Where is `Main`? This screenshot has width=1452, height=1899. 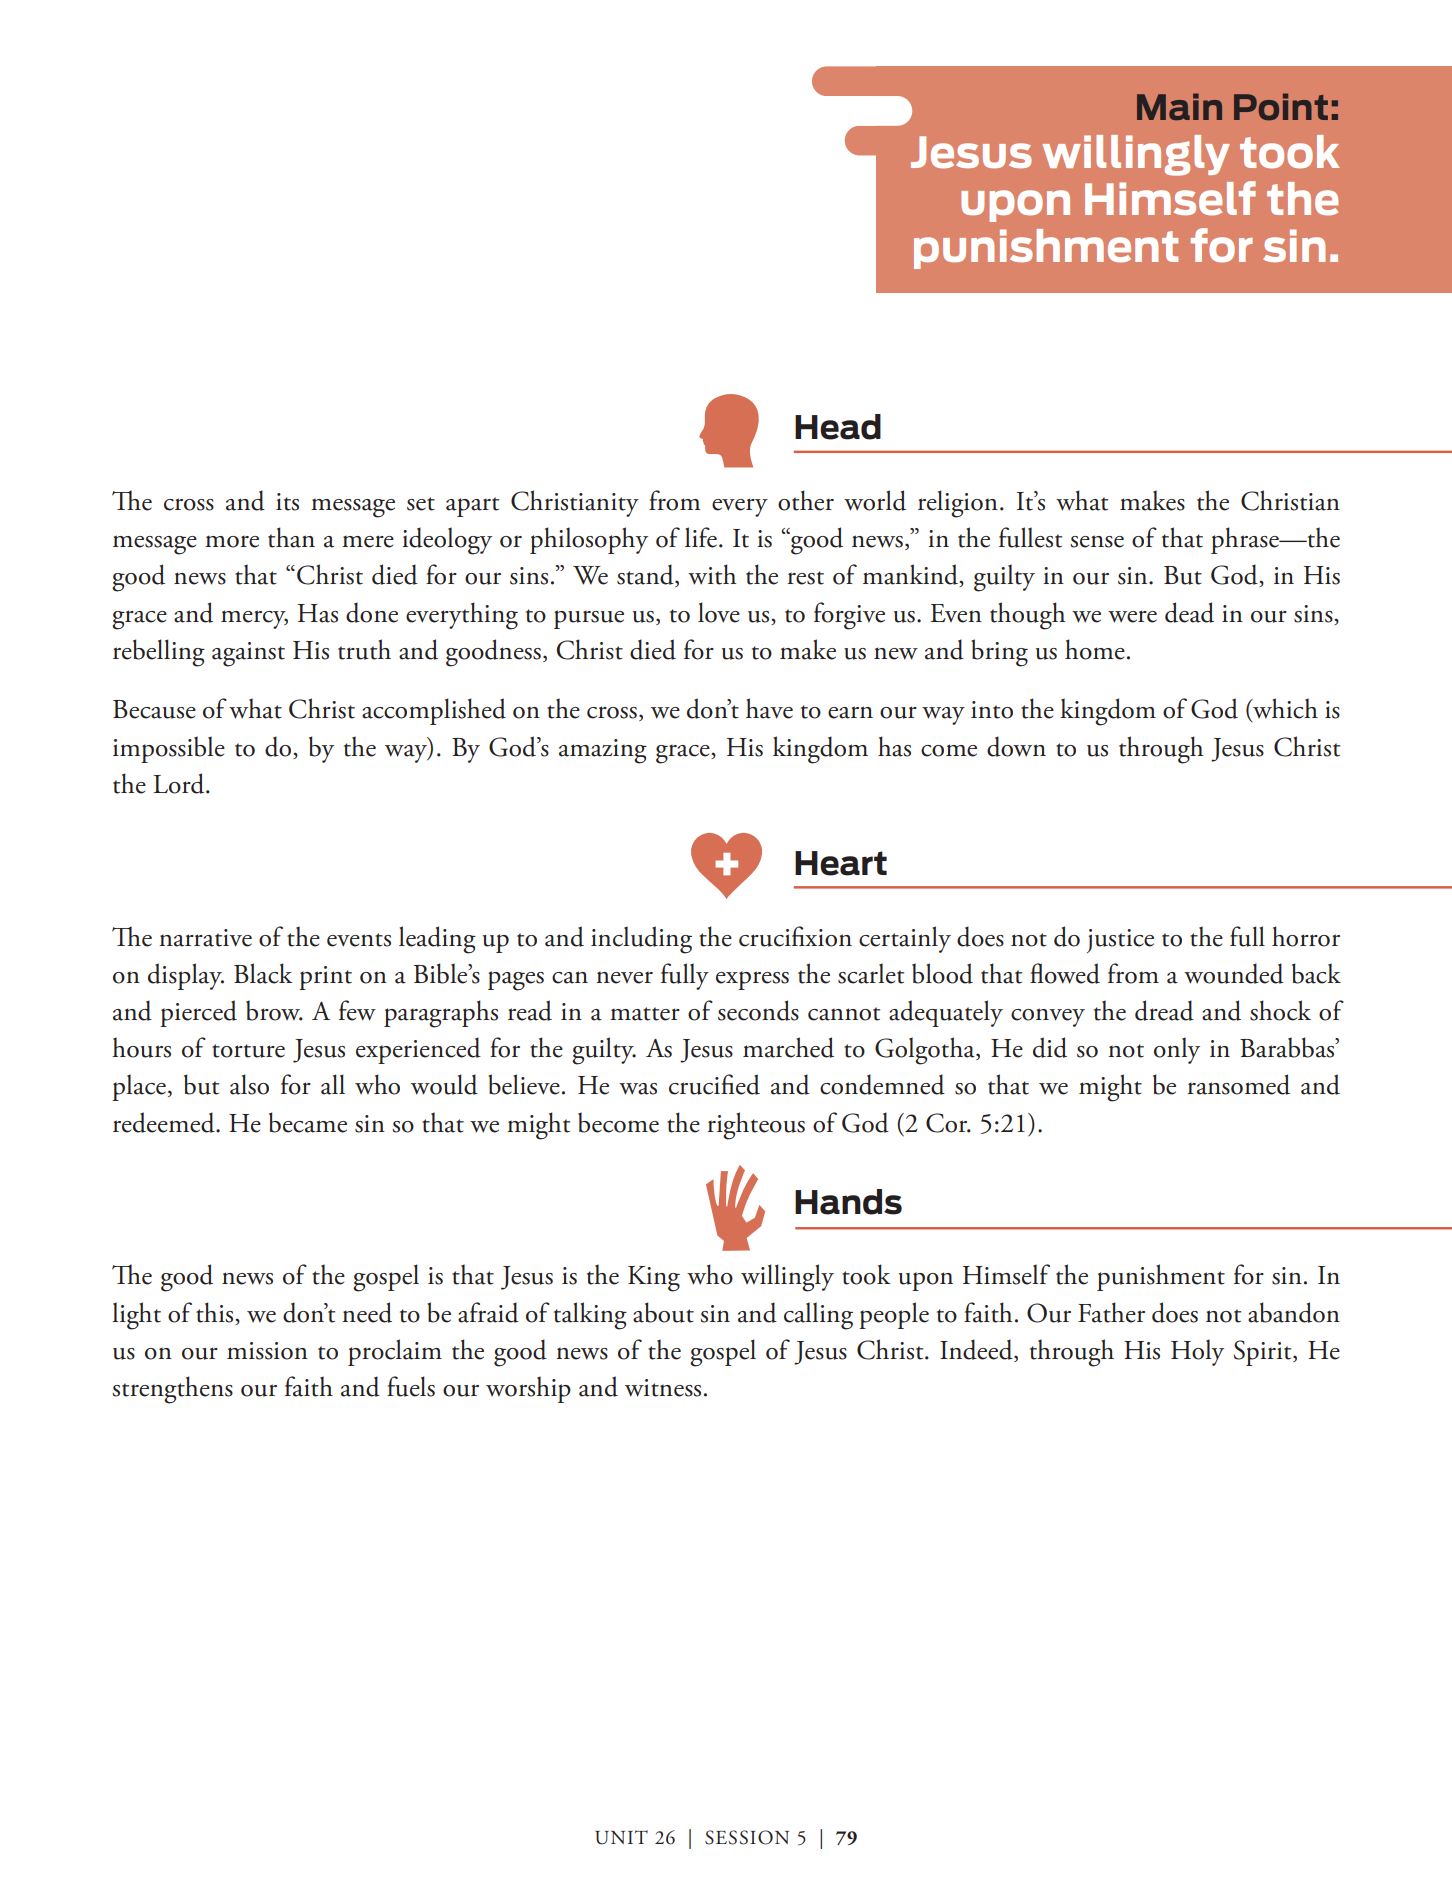
Main is located at coordinates (1179, 106).
